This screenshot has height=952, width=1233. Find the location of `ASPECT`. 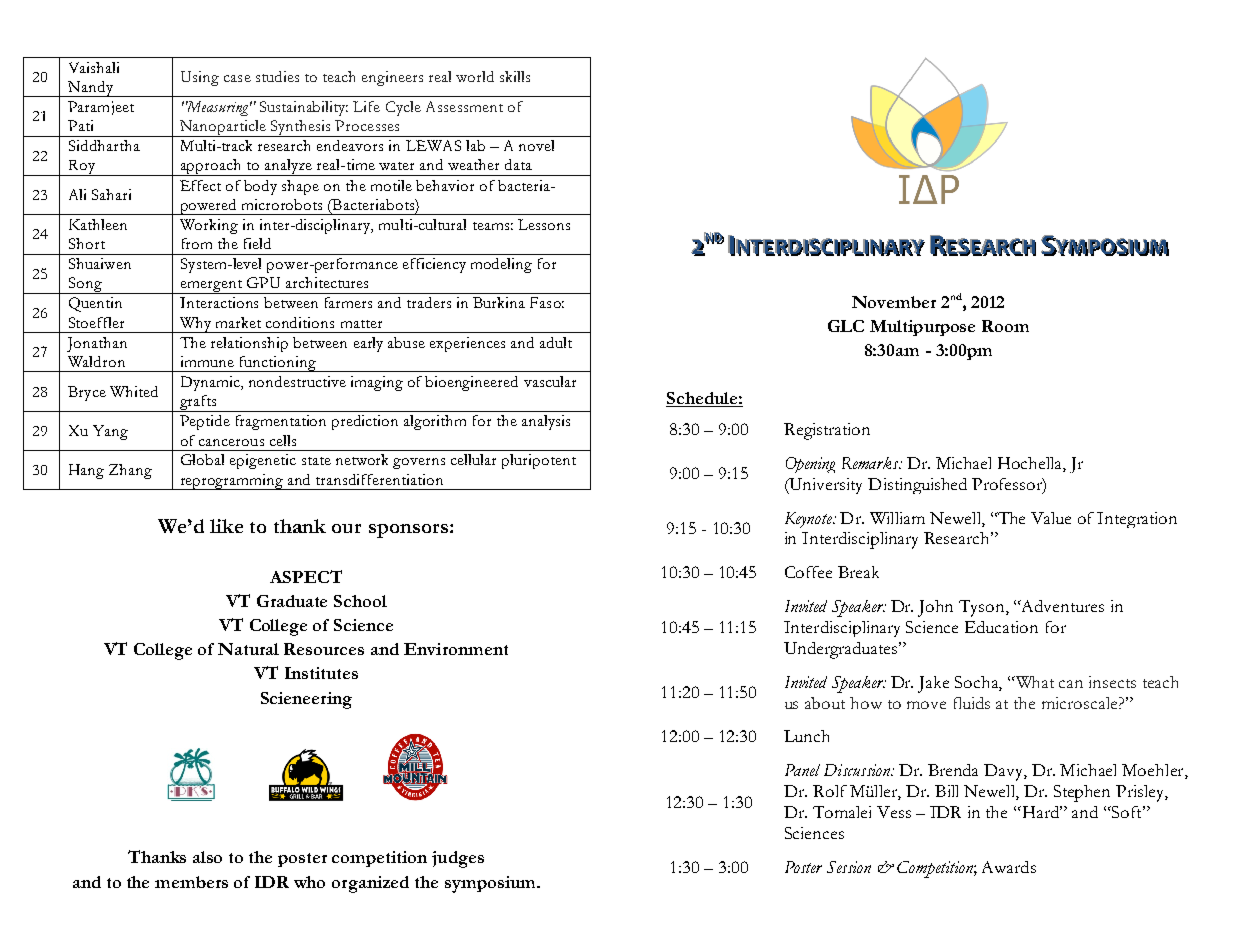

ASPECT is located at coordinates (306, 576).
